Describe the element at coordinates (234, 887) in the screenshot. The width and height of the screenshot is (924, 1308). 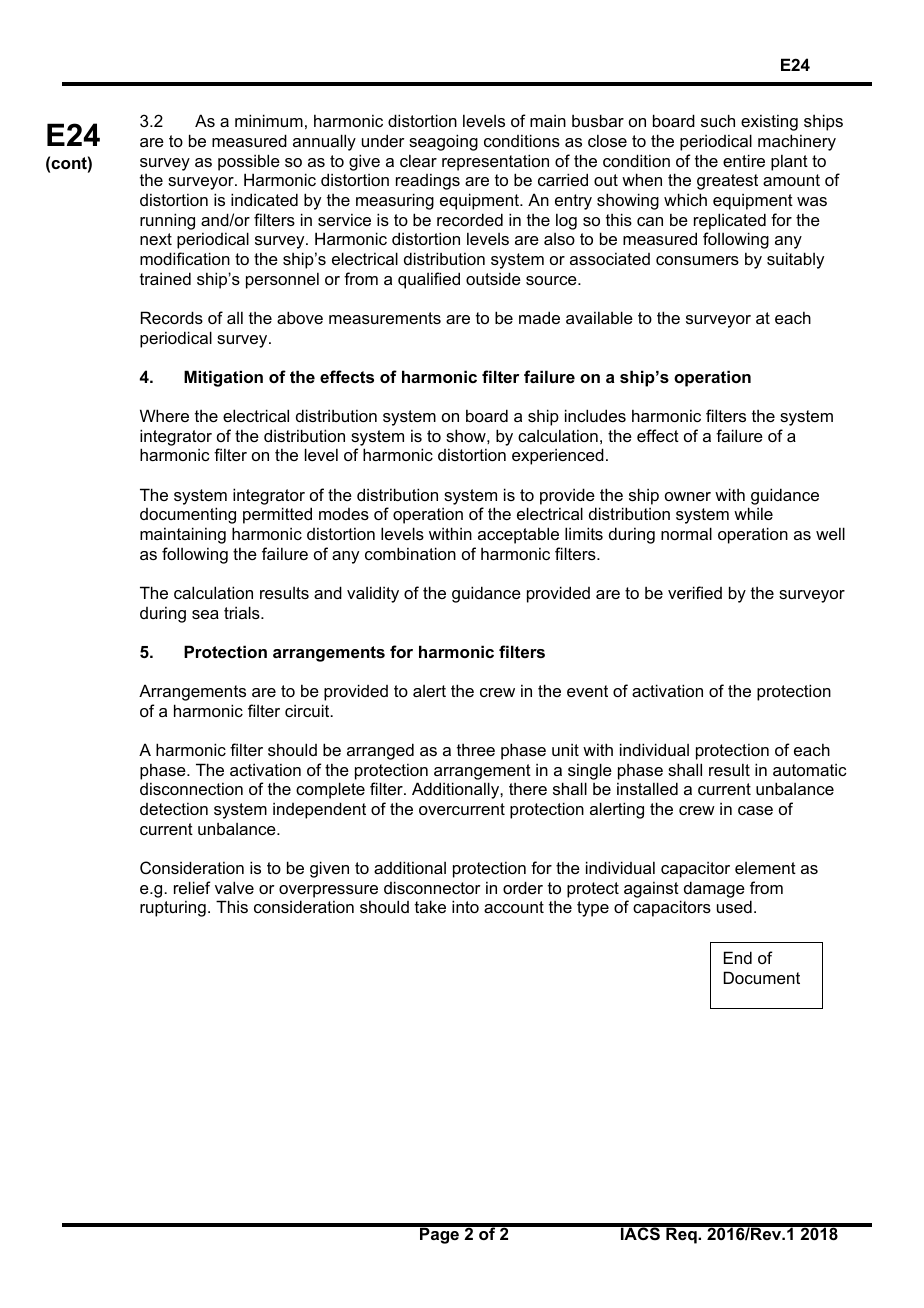
I see `valve` at that location.
